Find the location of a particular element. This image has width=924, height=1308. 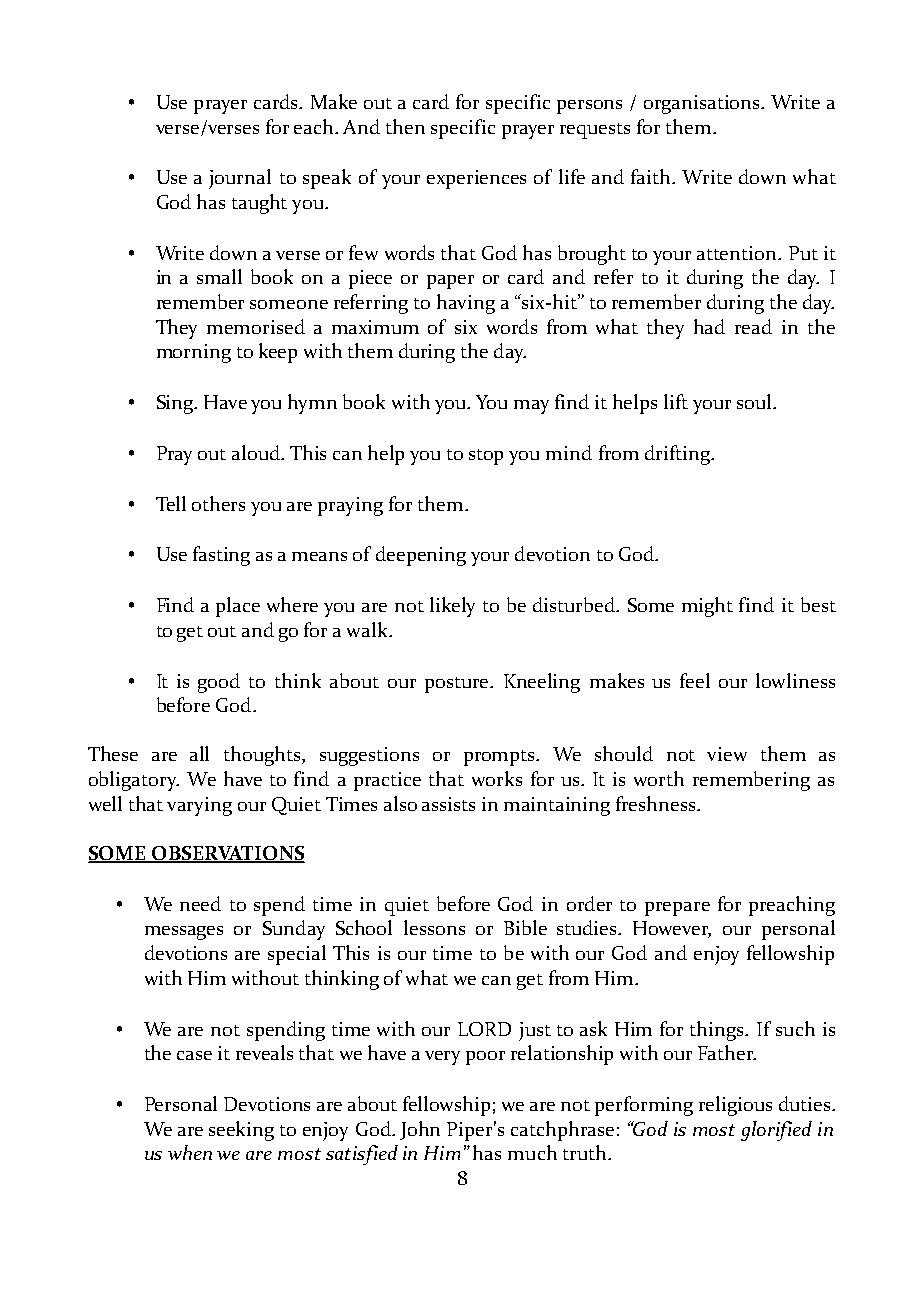

good is located at coordinates (219, 683).
